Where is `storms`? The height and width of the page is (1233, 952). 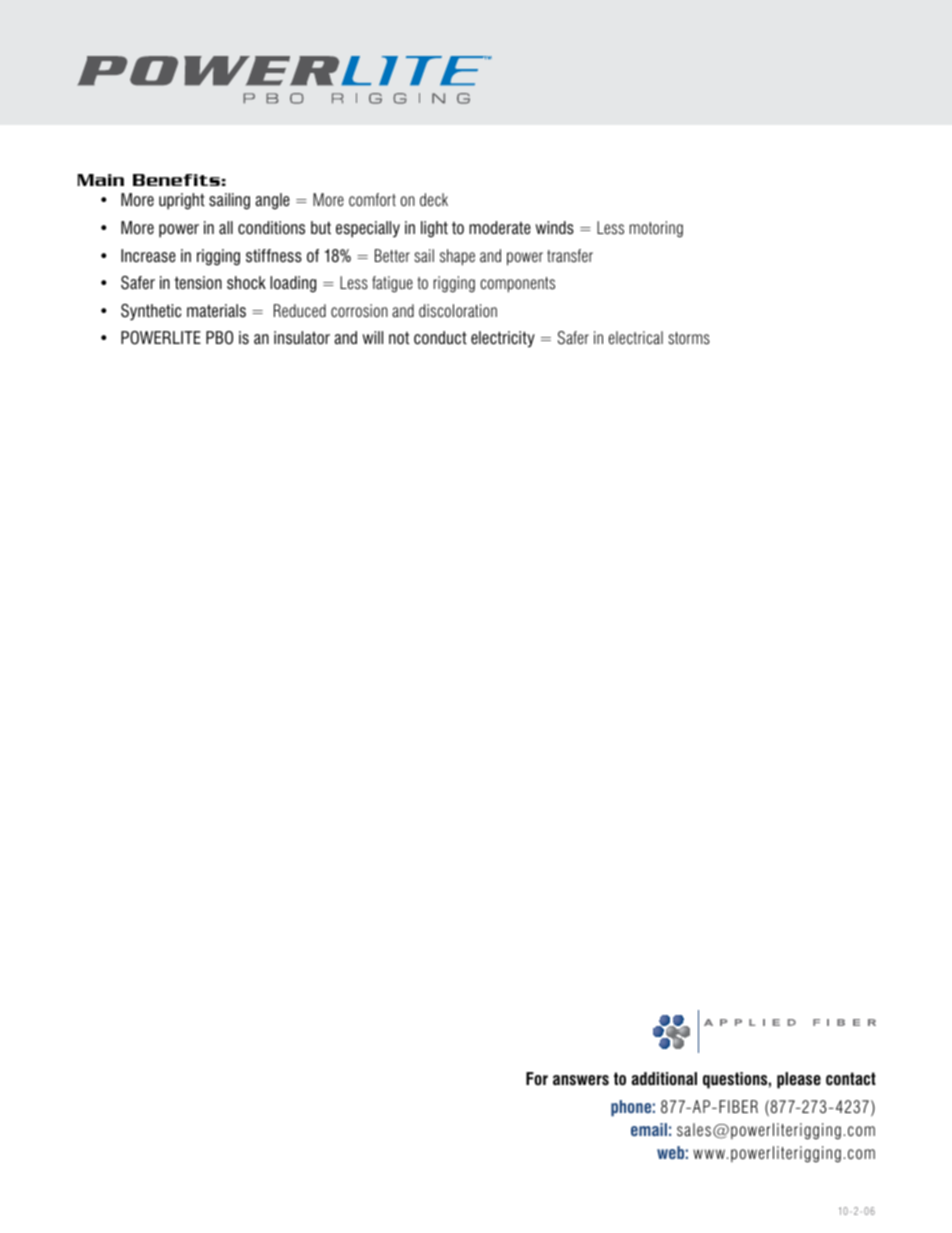 storms is located at coordinates (689, 338).
